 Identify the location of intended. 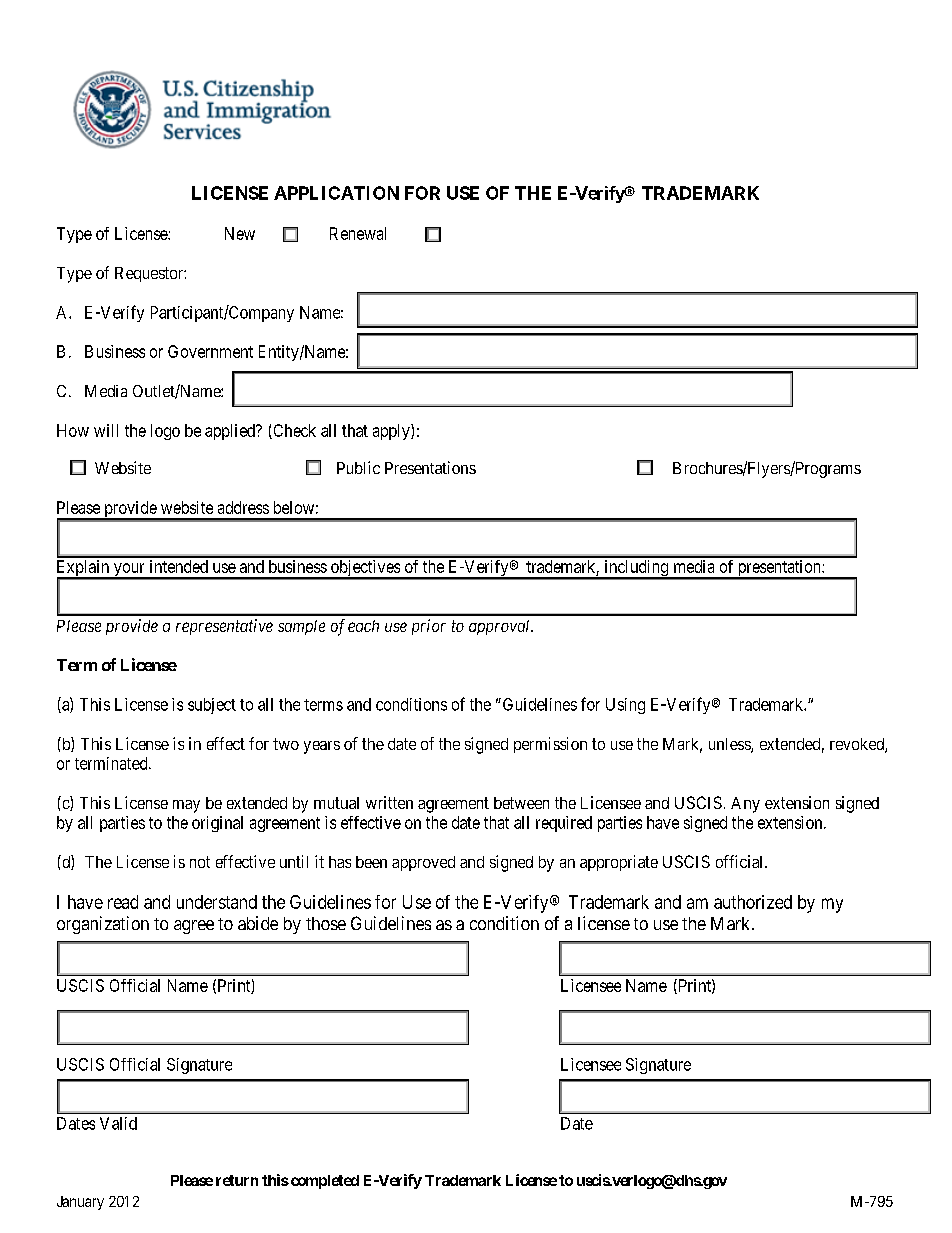
(179, 566).
